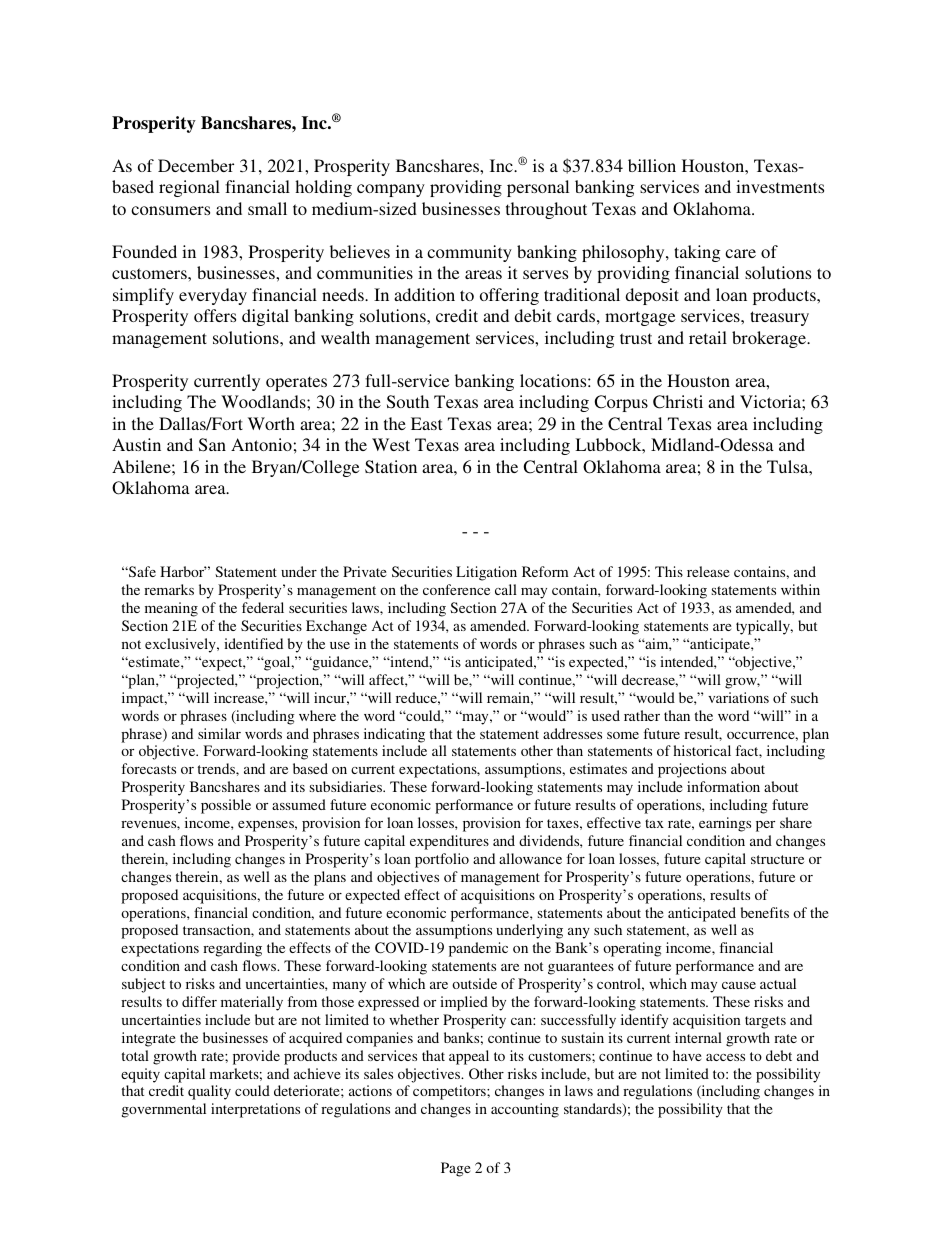  I want to click on personal, so click(538, 188).
